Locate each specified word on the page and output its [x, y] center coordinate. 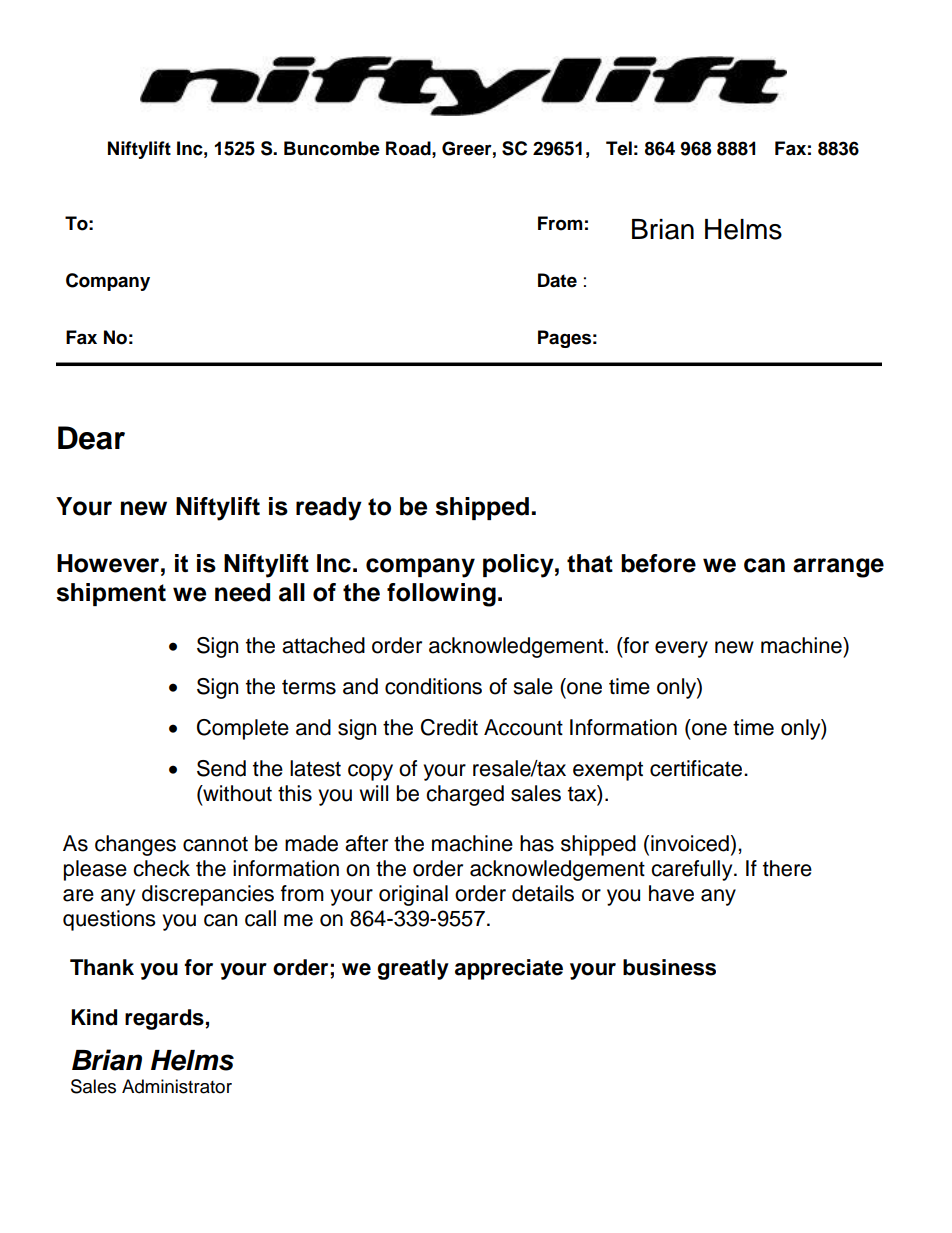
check [161, 868]
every [681, 649]
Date [557, 280]
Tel [619, 148]
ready [329, 509]
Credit [449, 727]
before [658, 563]
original [413, 895]
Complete [243, 729]
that [590, 563]
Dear [91, 438]
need [242, 592]
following [441, 595]
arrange [838, 568]
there [787, 868]
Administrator [177, 1086]
